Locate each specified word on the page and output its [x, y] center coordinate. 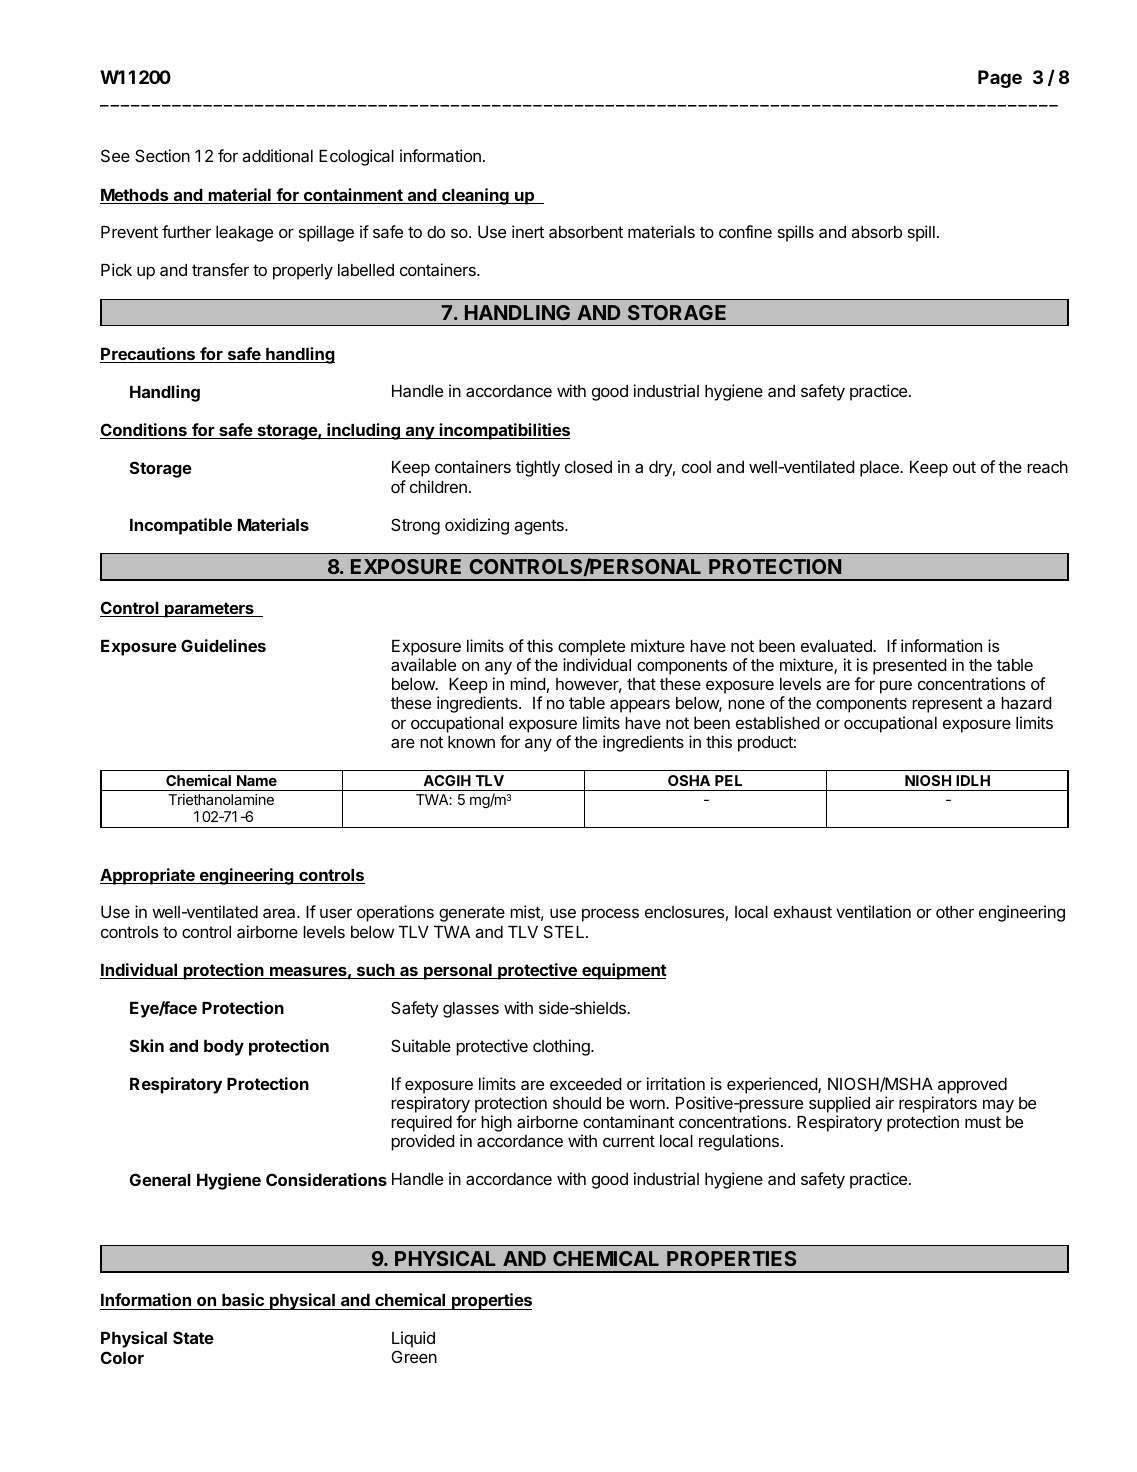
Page [1000, 79]
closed [588, 467]
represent [947, 705]
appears [640, 706]
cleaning [475, 196]
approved [972, 1086]
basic [243, 1299]
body [224, 1048]
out [964, 467]
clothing [562, 1047]
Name [257, 780]
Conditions [144, 431]
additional [277, 155]
